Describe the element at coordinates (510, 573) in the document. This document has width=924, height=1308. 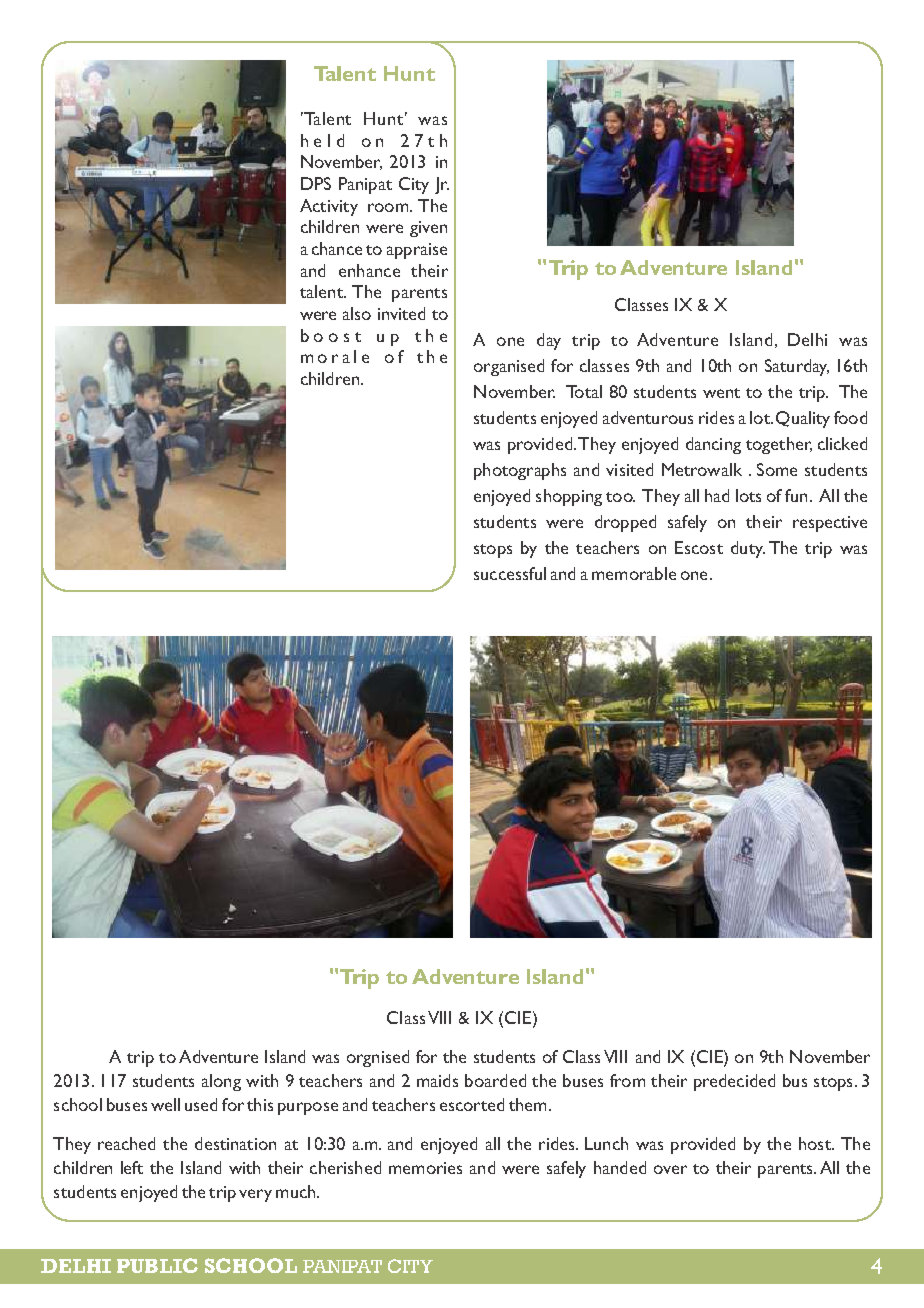
I see `successful` at that location.
